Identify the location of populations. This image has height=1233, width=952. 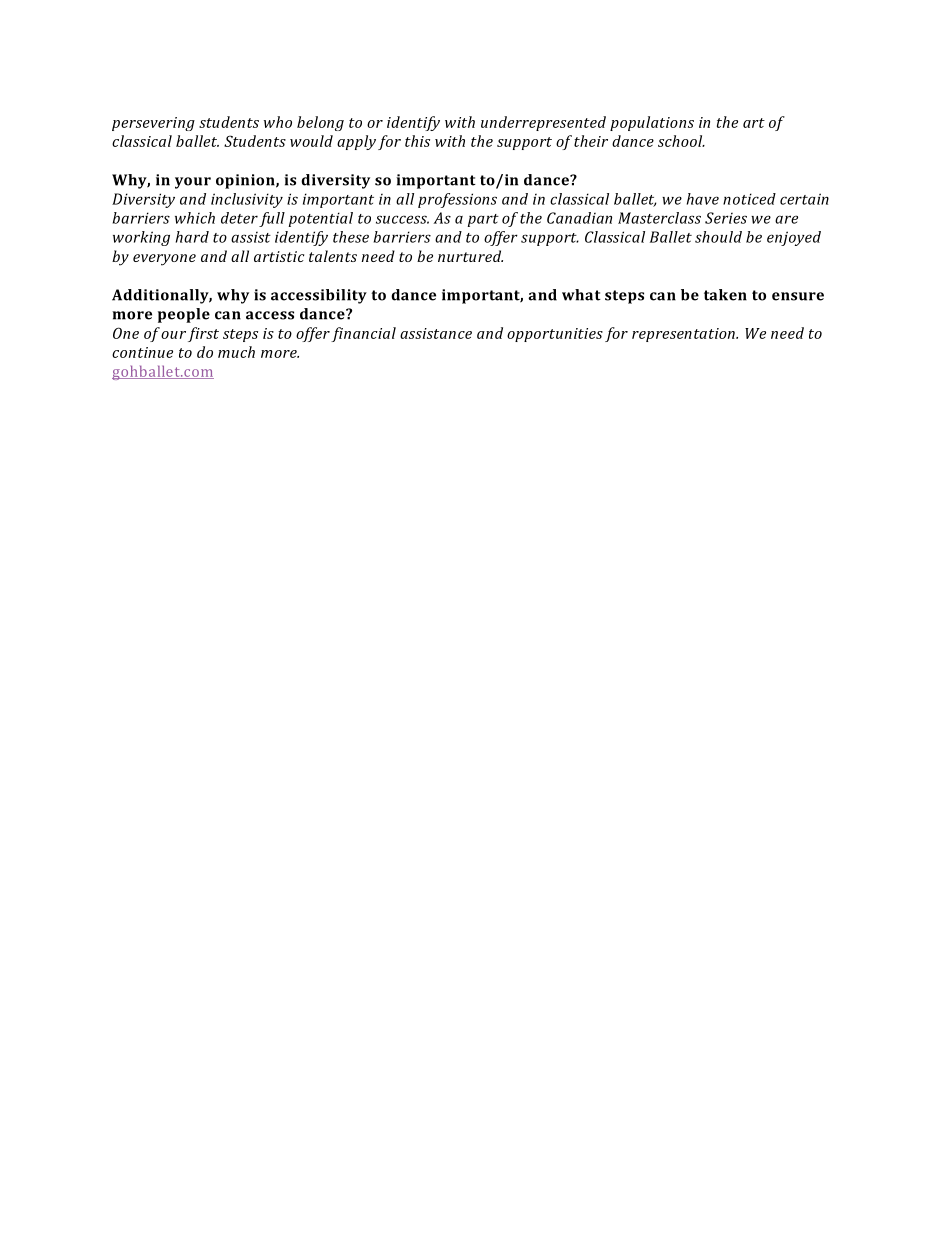
(652, 123).
